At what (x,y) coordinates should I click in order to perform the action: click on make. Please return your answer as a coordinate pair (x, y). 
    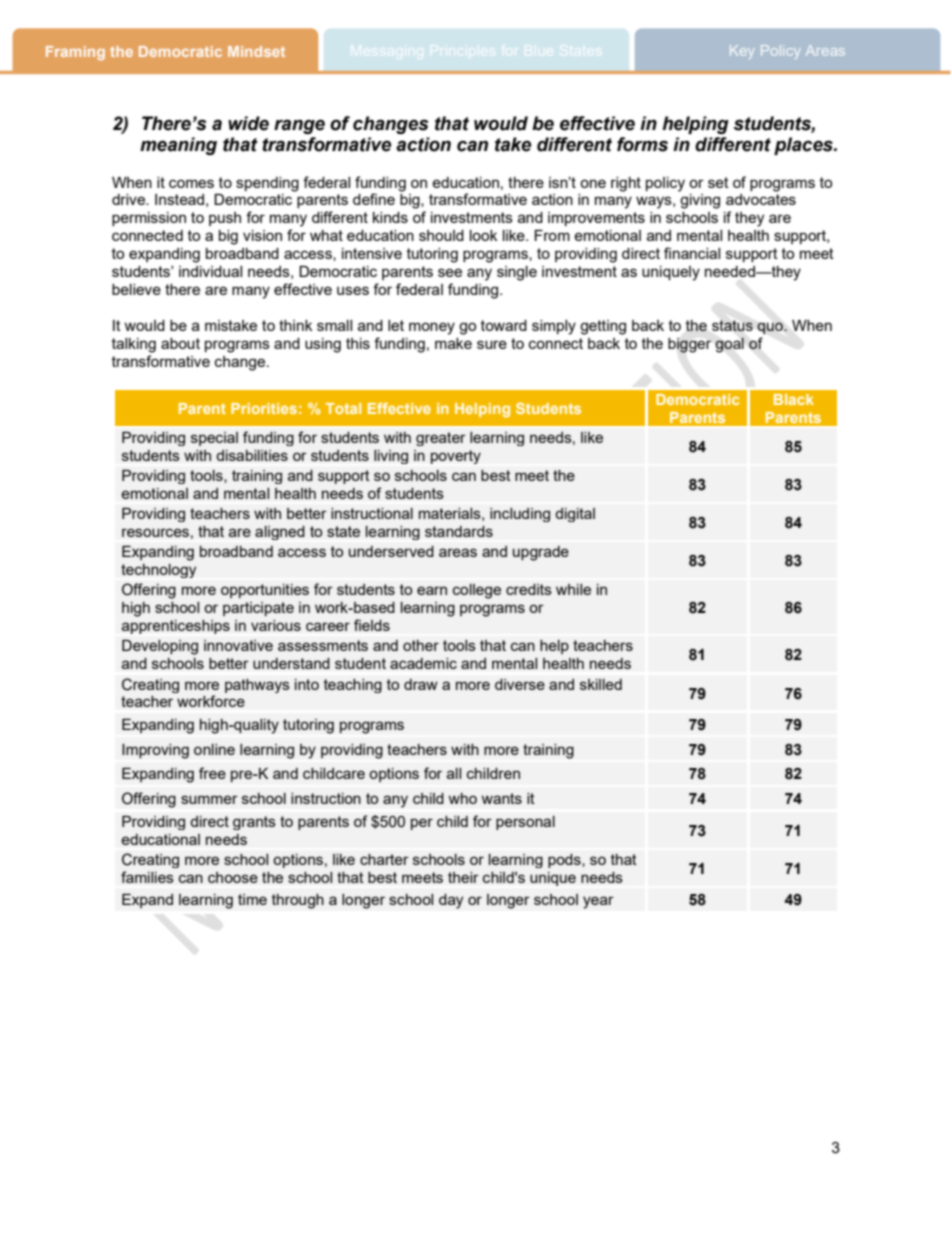
    Looking at the image, I should click on (453, 343).
